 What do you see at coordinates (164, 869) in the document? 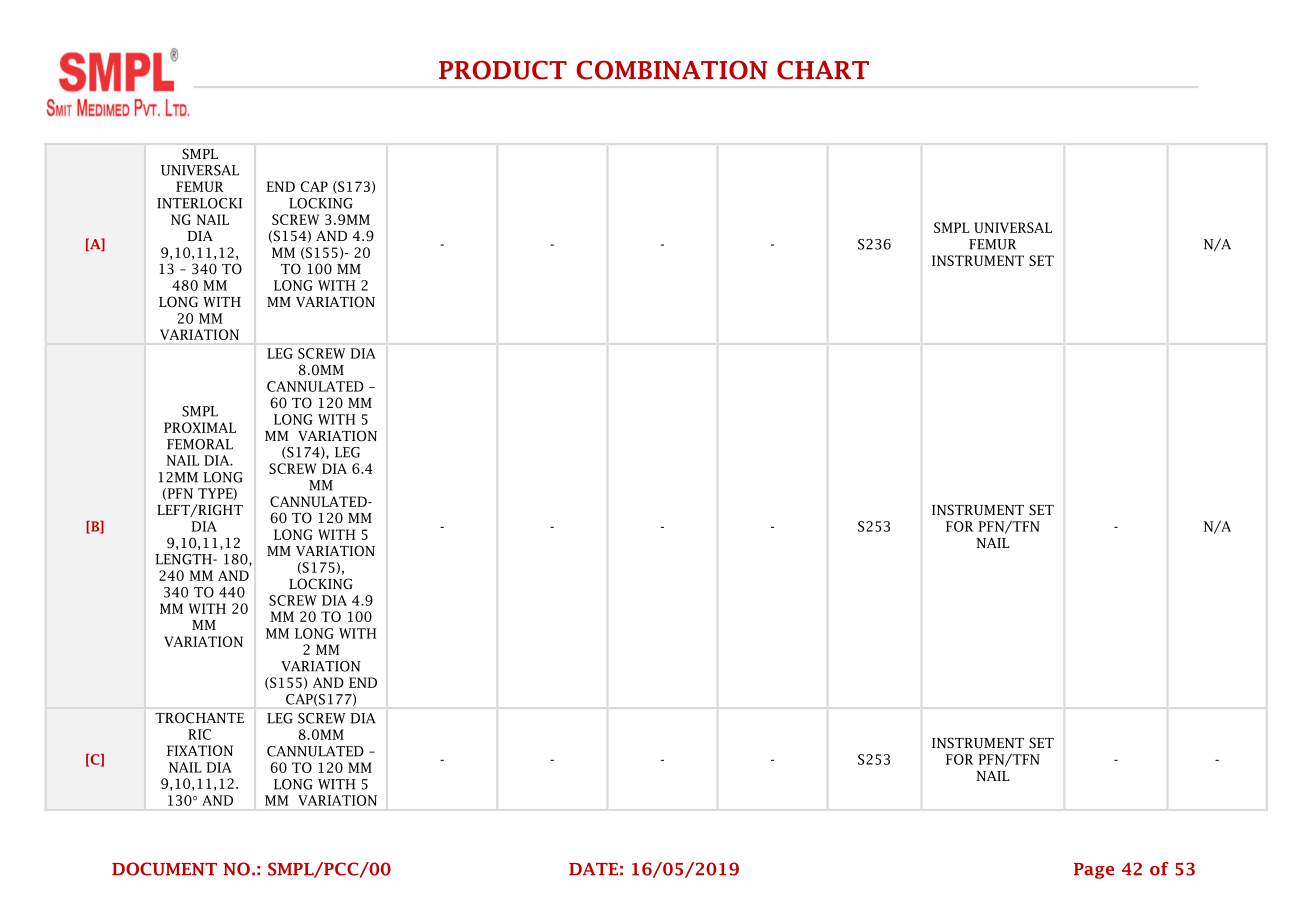
I see `DOCUMENT` at bounding box center [164, 869].
